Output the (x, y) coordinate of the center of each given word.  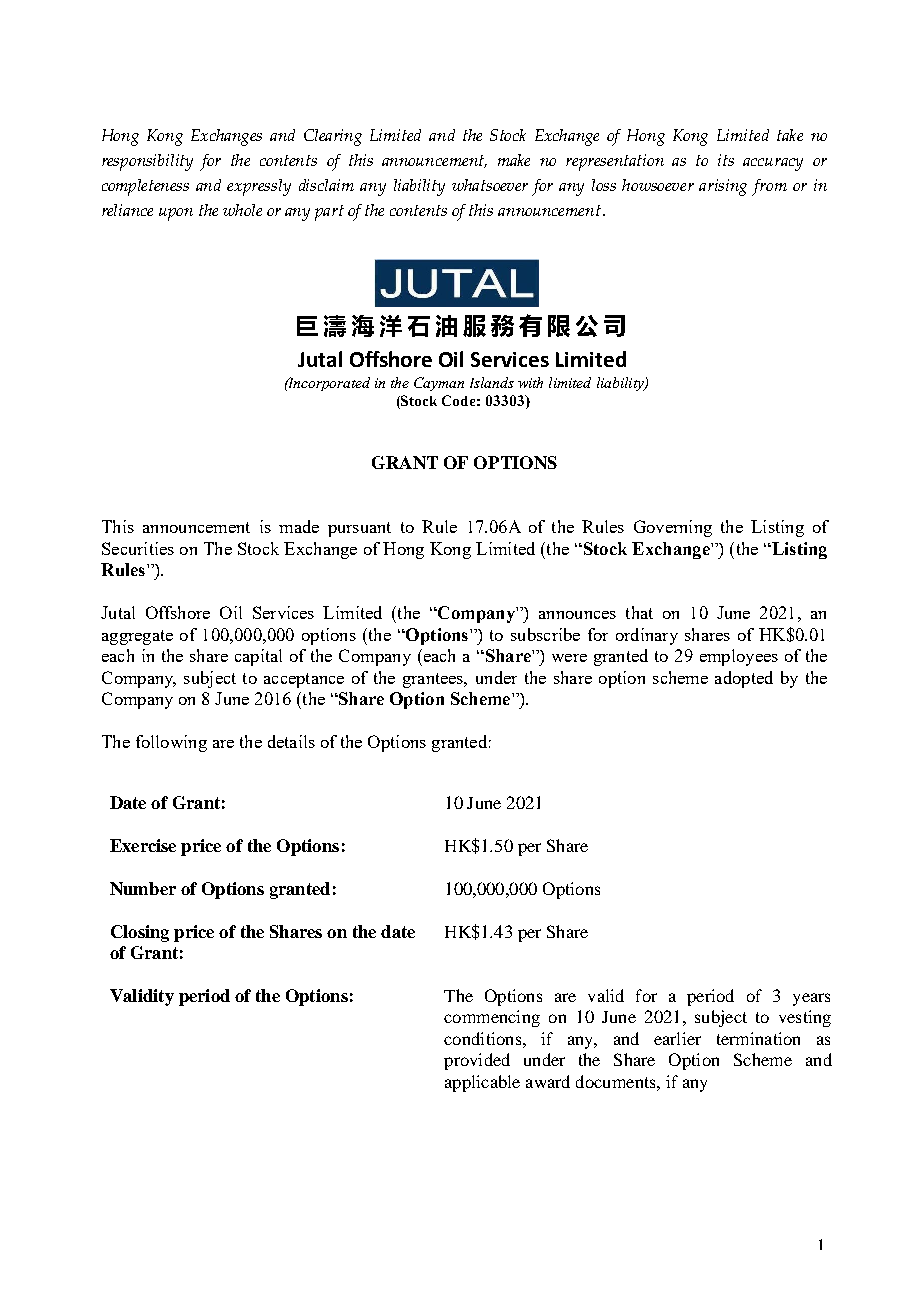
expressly (259, 187)
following (171, 743)
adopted (744, 679)
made (299, 526)
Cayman (439, 384)
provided (477, 1061)
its (726, 160)
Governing (673, 528)
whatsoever (490, 185)
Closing (140, 933)
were (569, 658)
